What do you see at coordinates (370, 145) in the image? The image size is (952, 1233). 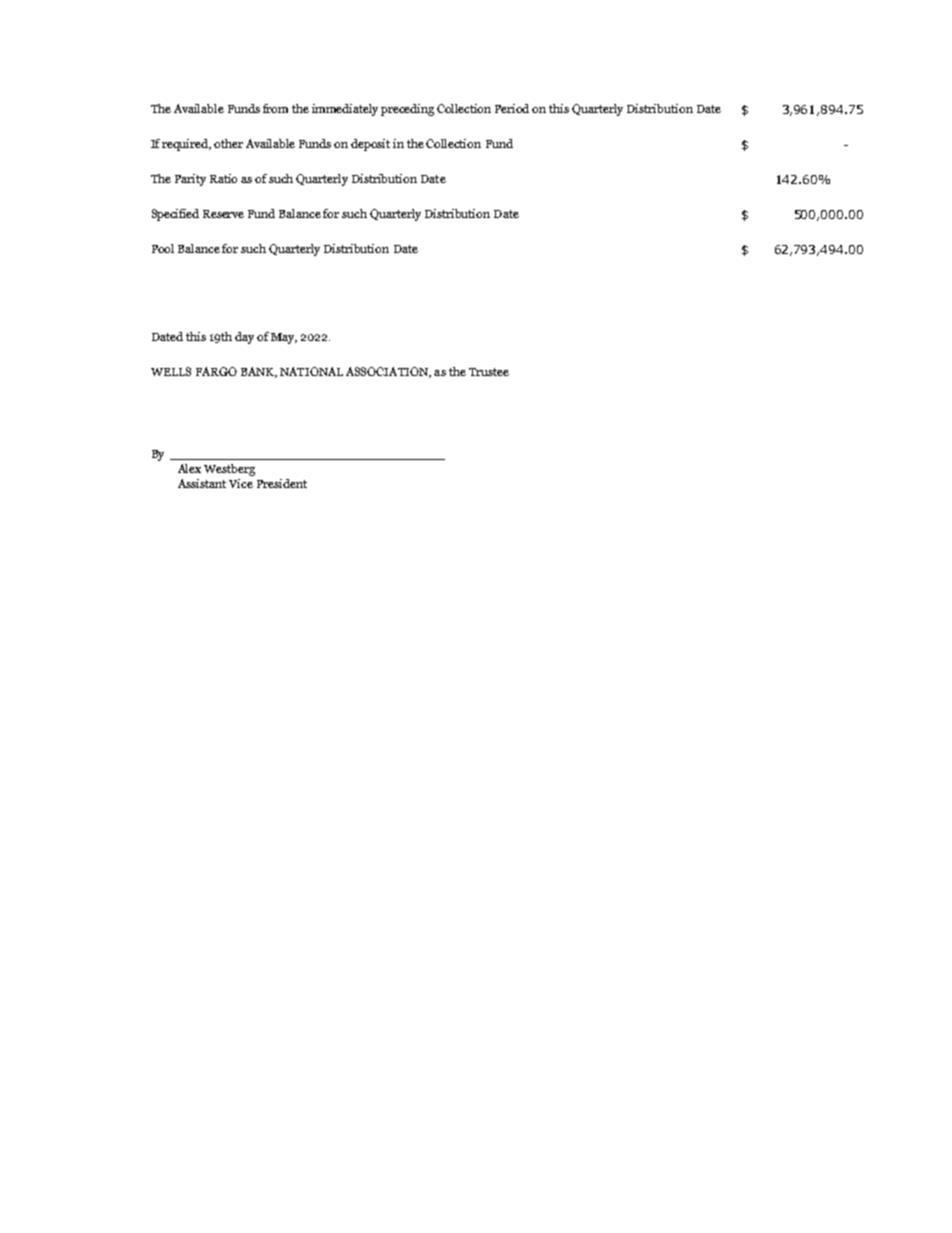 I see `deposit` at bounding box center [370, 145].
